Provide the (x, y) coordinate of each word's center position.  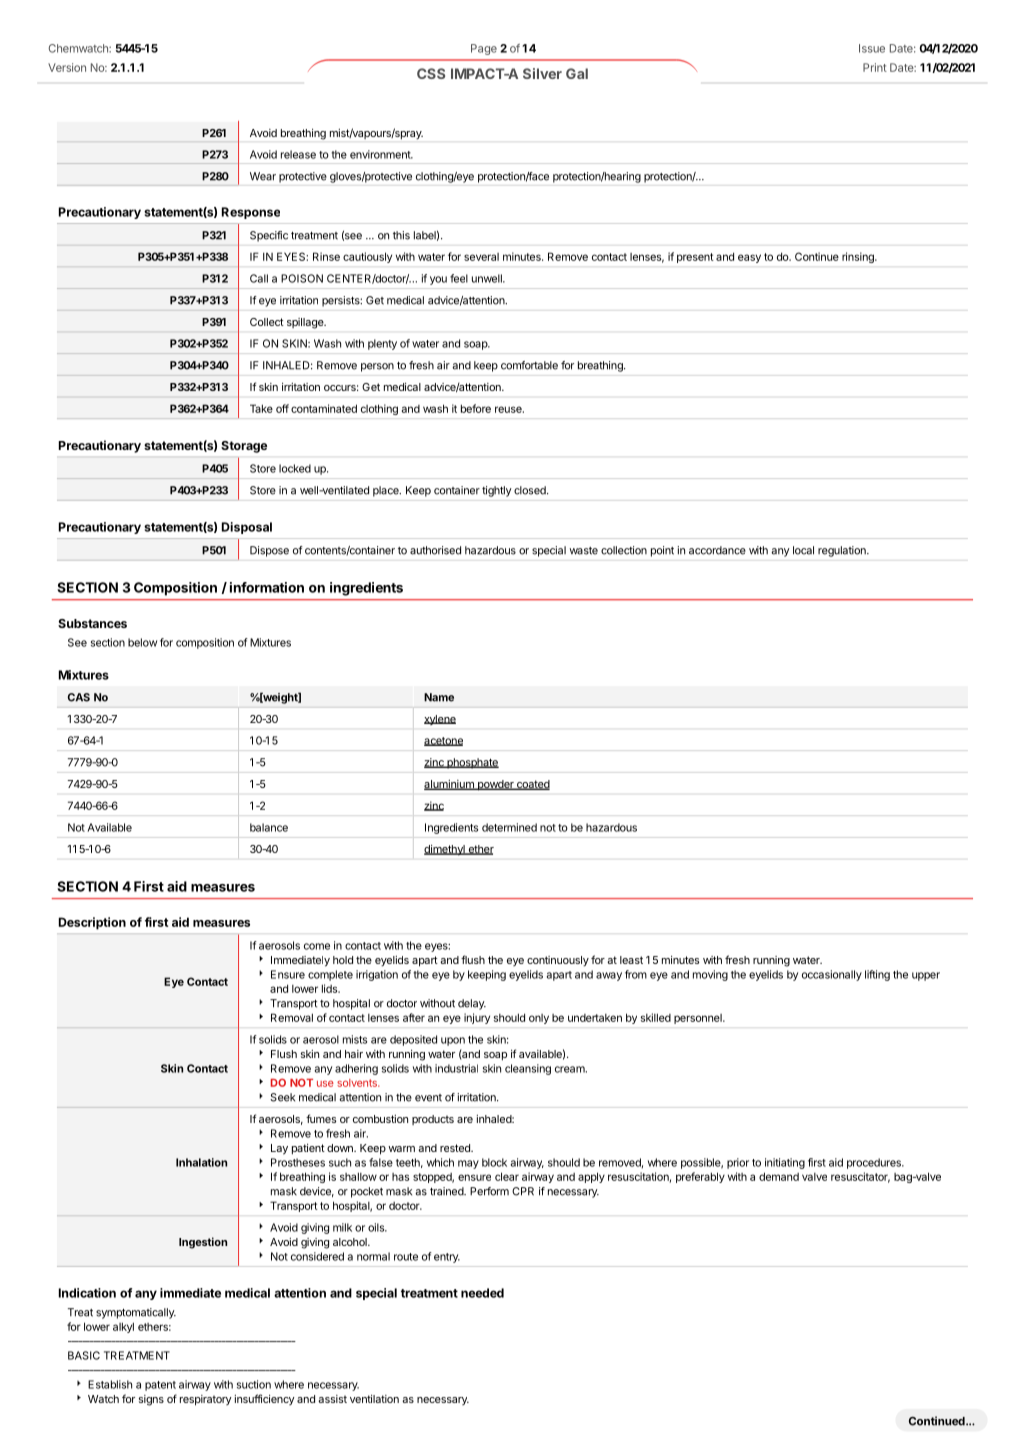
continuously (558, 961)
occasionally (832, 975)
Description (92, 923)
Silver (542, 73)
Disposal (247, 528)
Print (875, 67)
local (803, 550)
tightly (496, 491)
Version (67, 67)
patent (160, 1386)
